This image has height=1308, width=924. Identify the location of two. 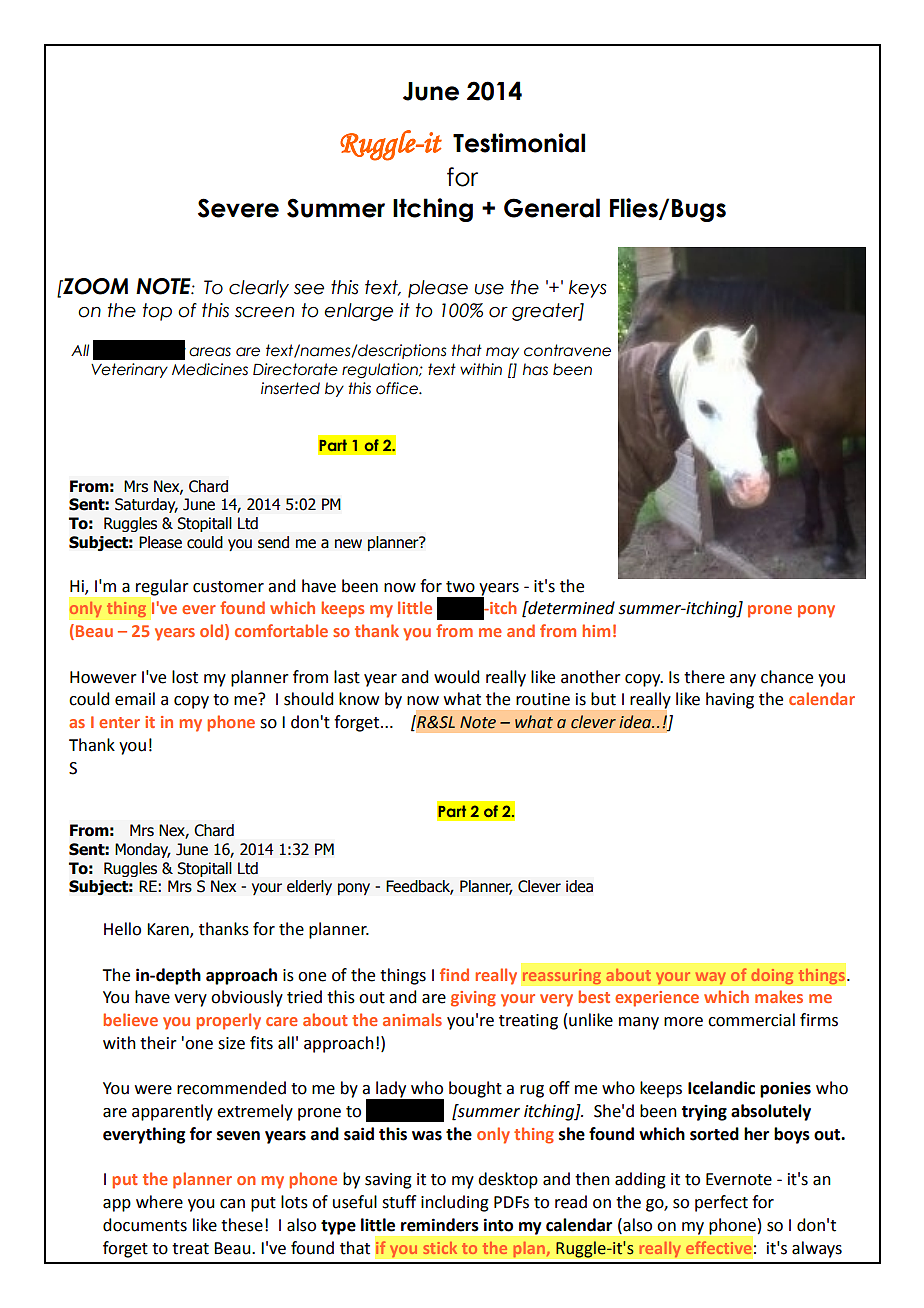
(460, 587).
